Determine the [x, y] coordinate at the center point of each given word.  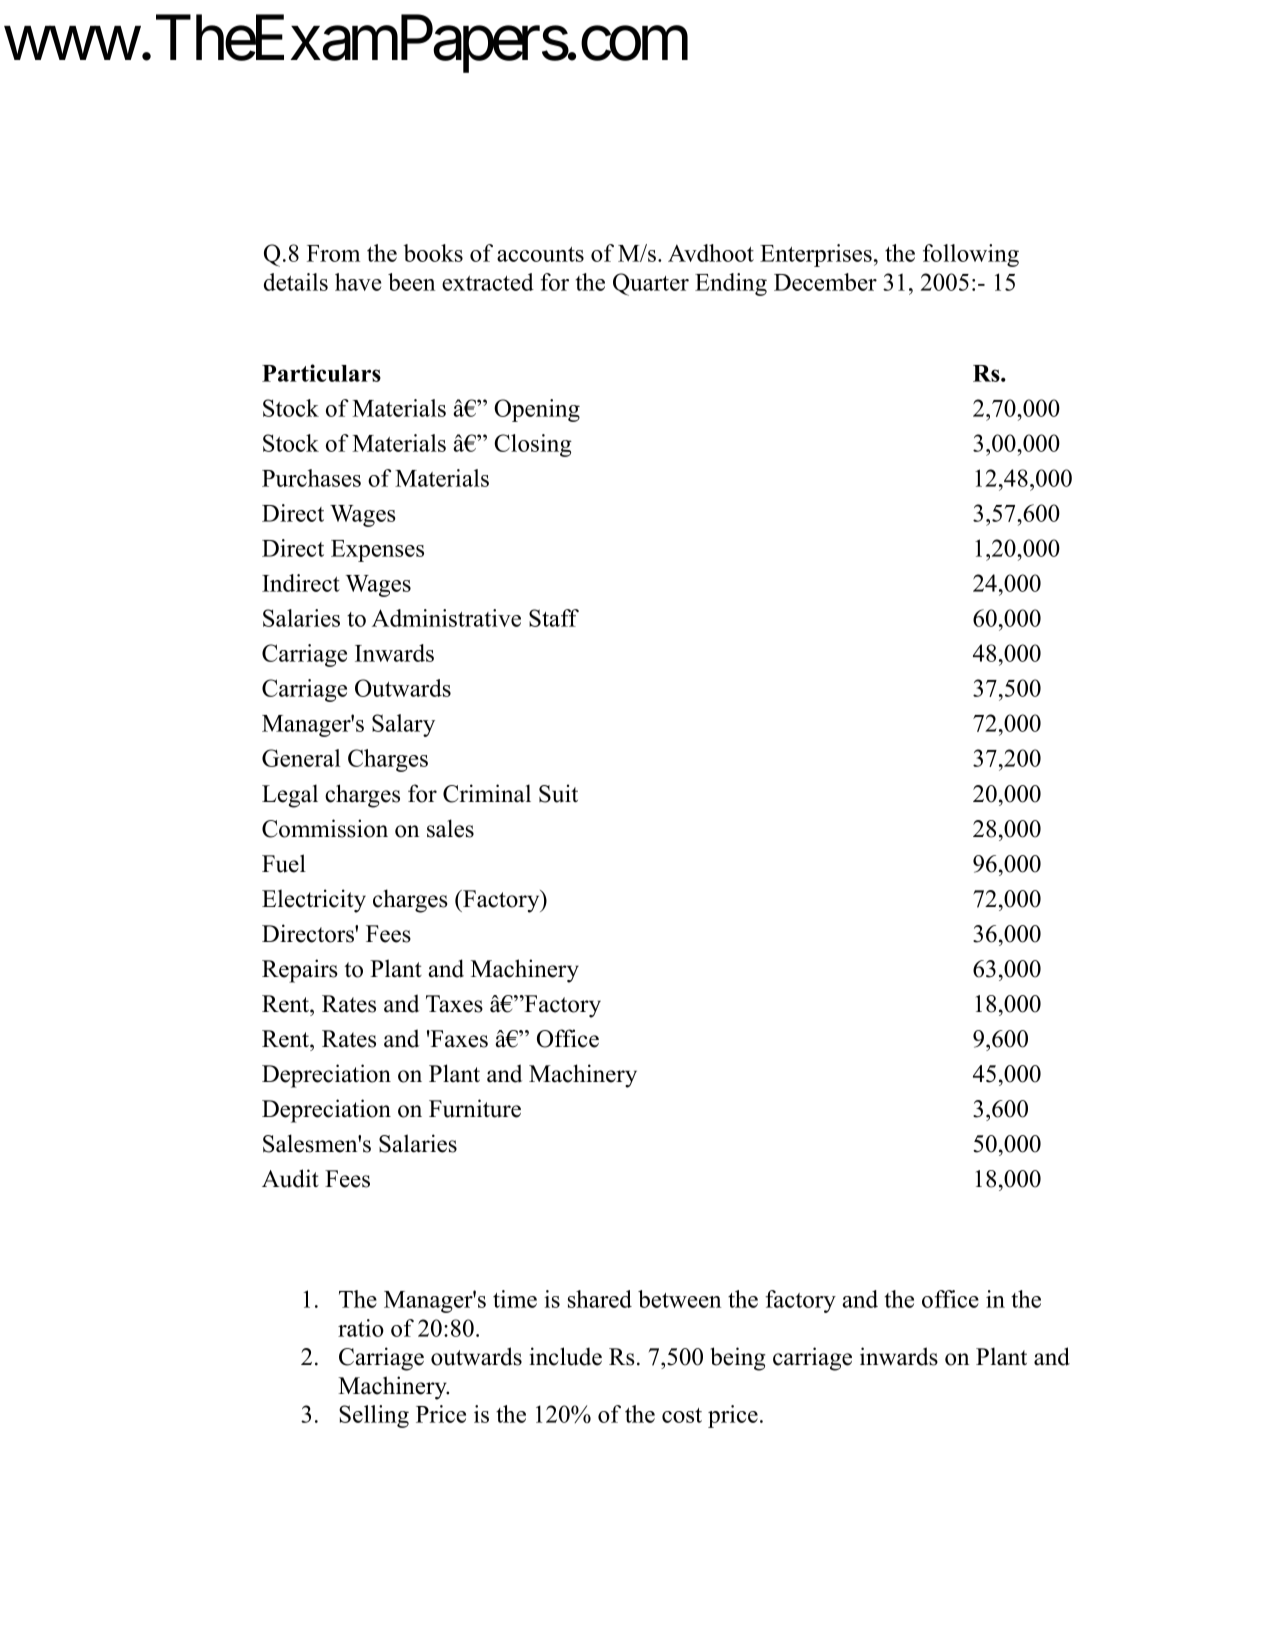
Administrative [446, 618]
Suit [558, 793]
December [825, 282]
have [358, 282]
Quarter [651, 284]
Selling [374, 1416]
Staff [554, 618]
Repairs [299, 971]
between [679, 1299]
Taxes [454, 1004]
